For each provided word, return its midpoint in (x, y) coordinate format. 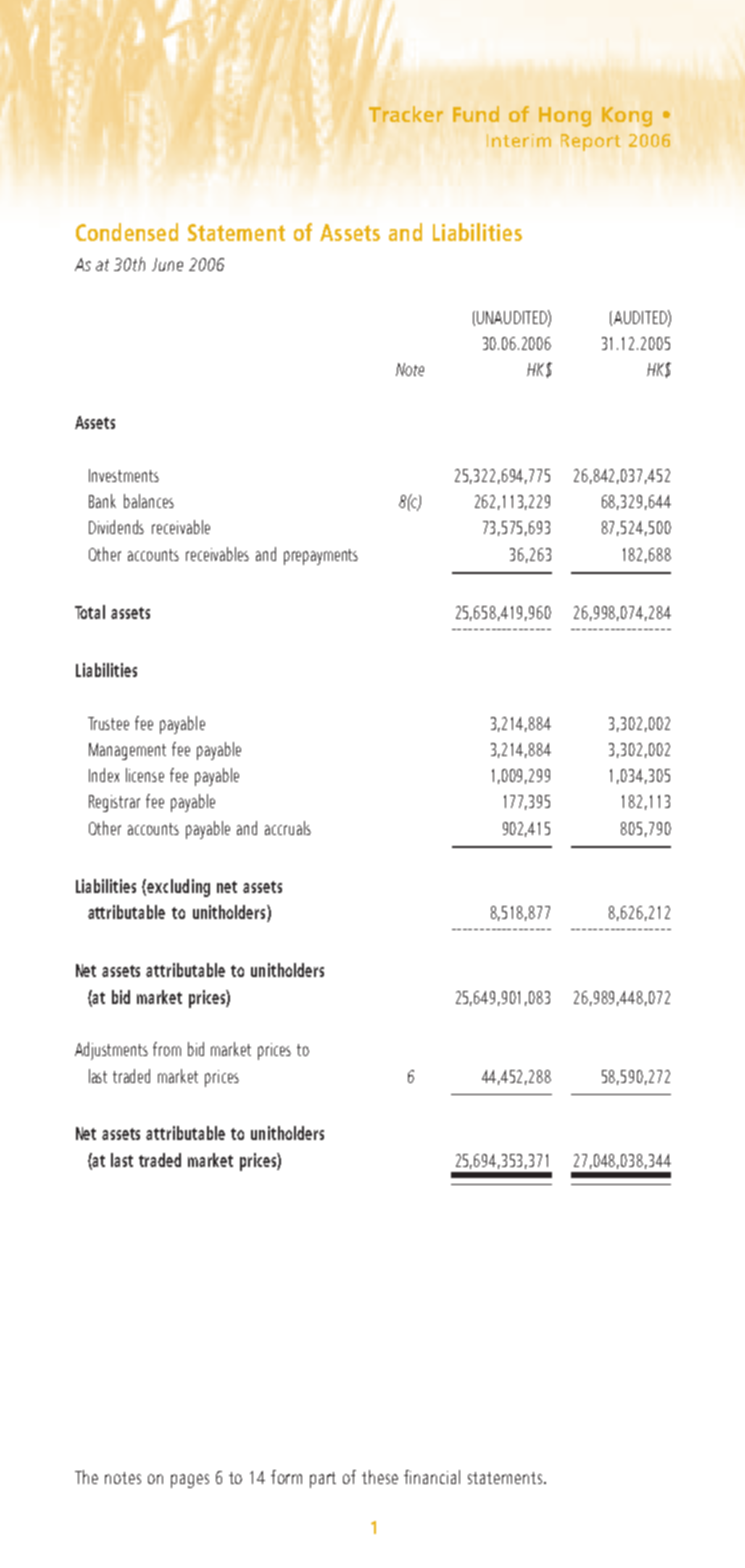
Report (591, 142)
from (167, 1049)
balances (149, 501)
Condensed (127, 232)
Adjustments (111, 1051)
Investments (124, 475)
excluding (178, 888)
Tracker (406, 114)
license (145, 775)
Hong (565, 117)
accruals (288, 828)
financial (432, 1477)
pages (190, 1481)
